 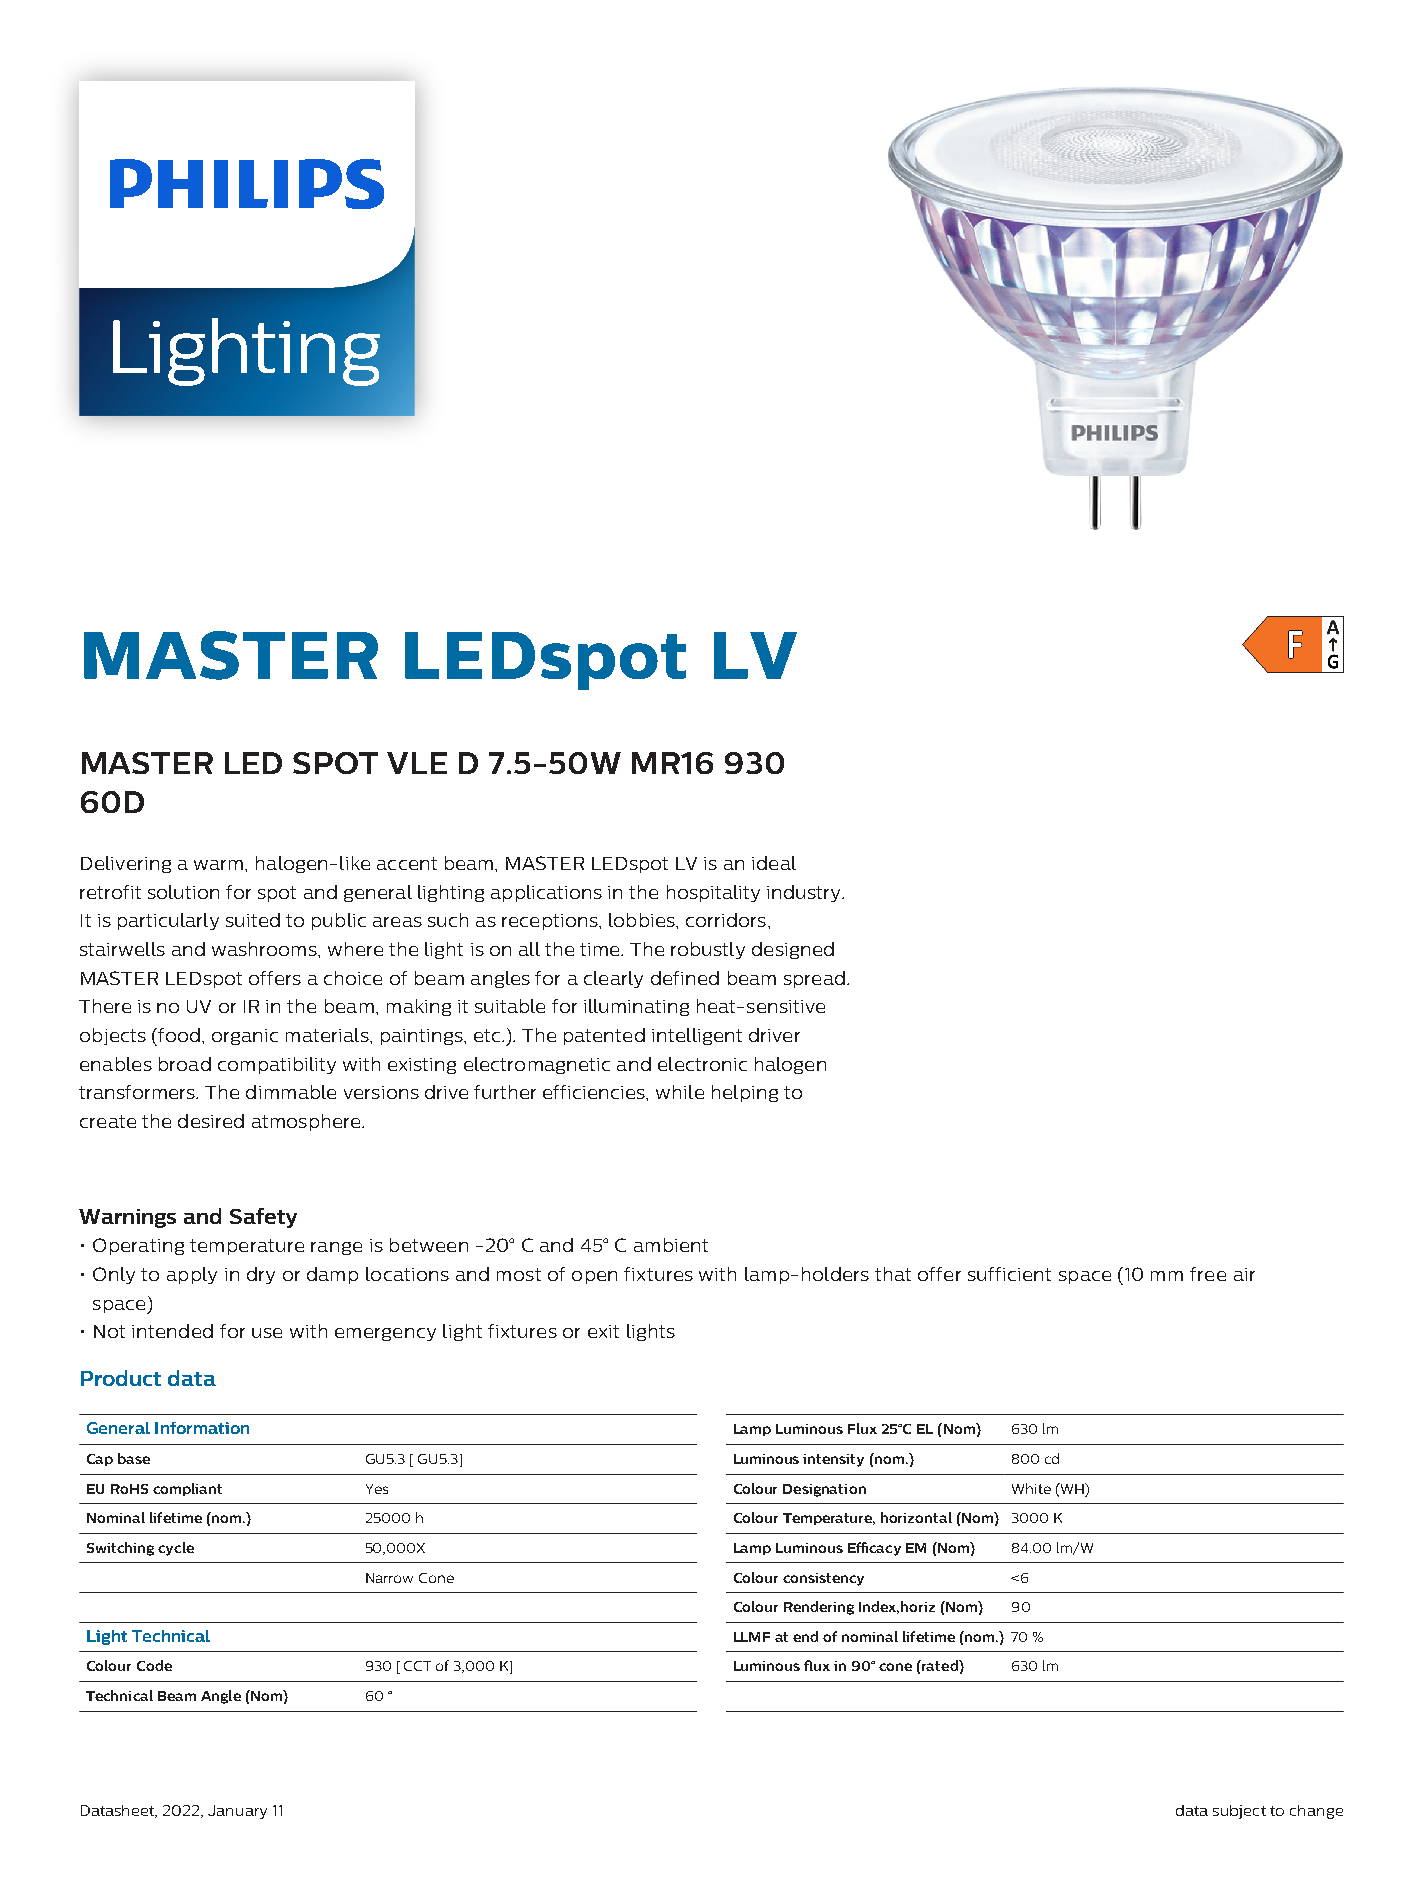 What do you see at coordinates (261, 1275) in the document?
I see `dry` at bounding box center [261, 1275].
